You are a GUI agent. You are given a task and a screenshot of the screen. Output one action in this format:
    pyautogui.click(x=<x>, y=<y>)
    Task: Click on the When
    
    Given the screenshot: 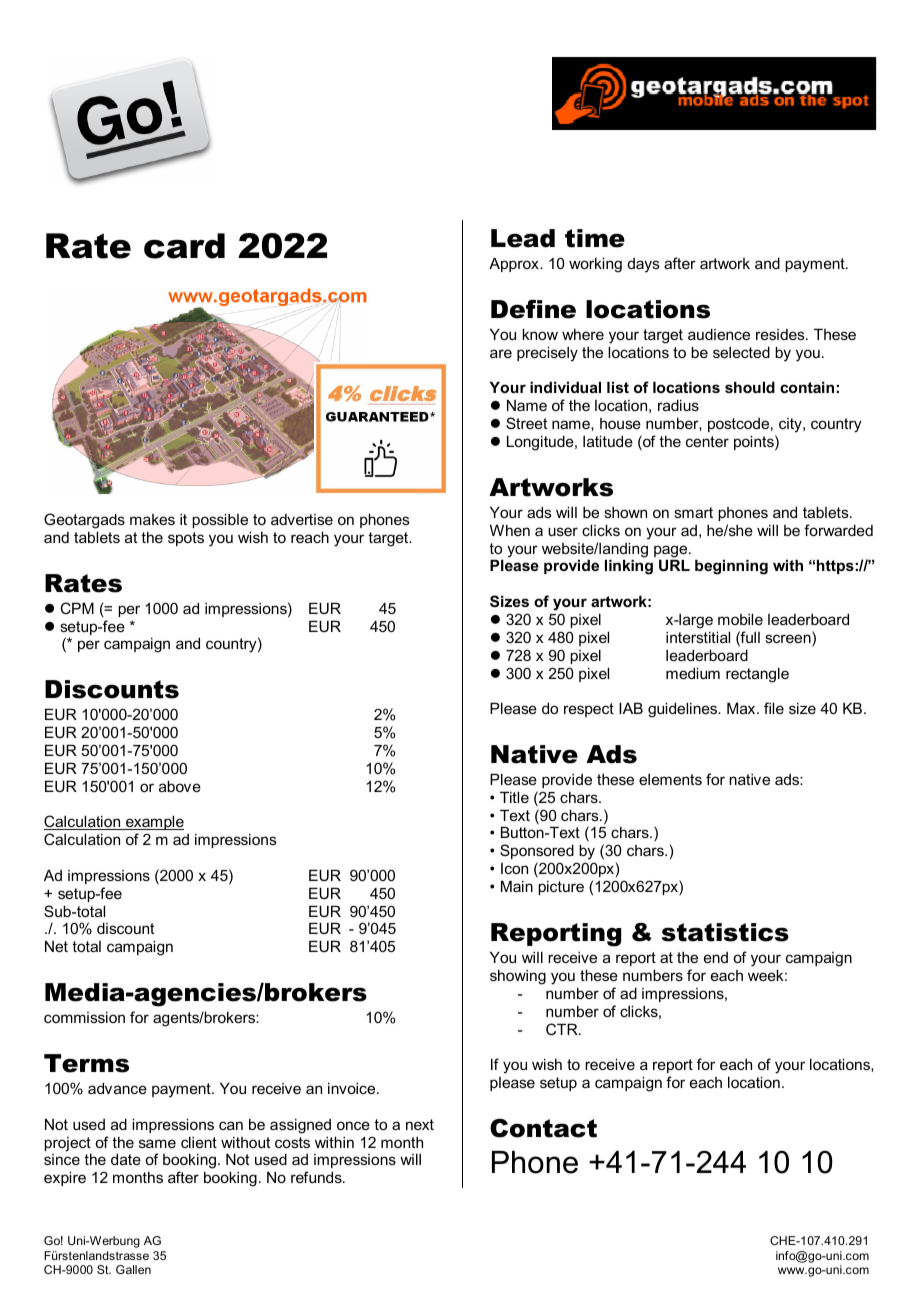 What is the action you would take?
    pyautogui.click(x=510, y=530)
